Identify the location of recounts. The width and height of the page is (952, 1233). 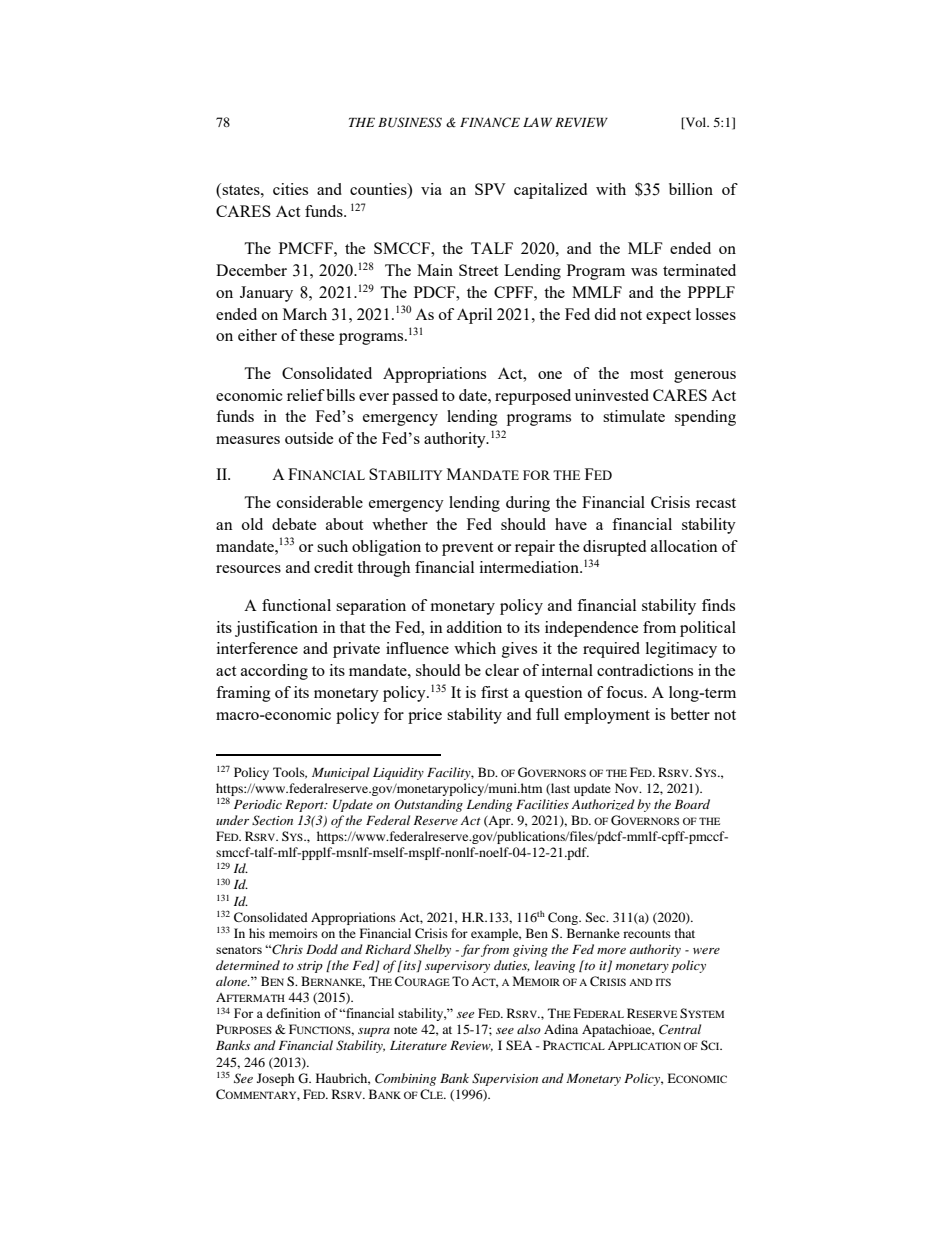
(647, 934).
